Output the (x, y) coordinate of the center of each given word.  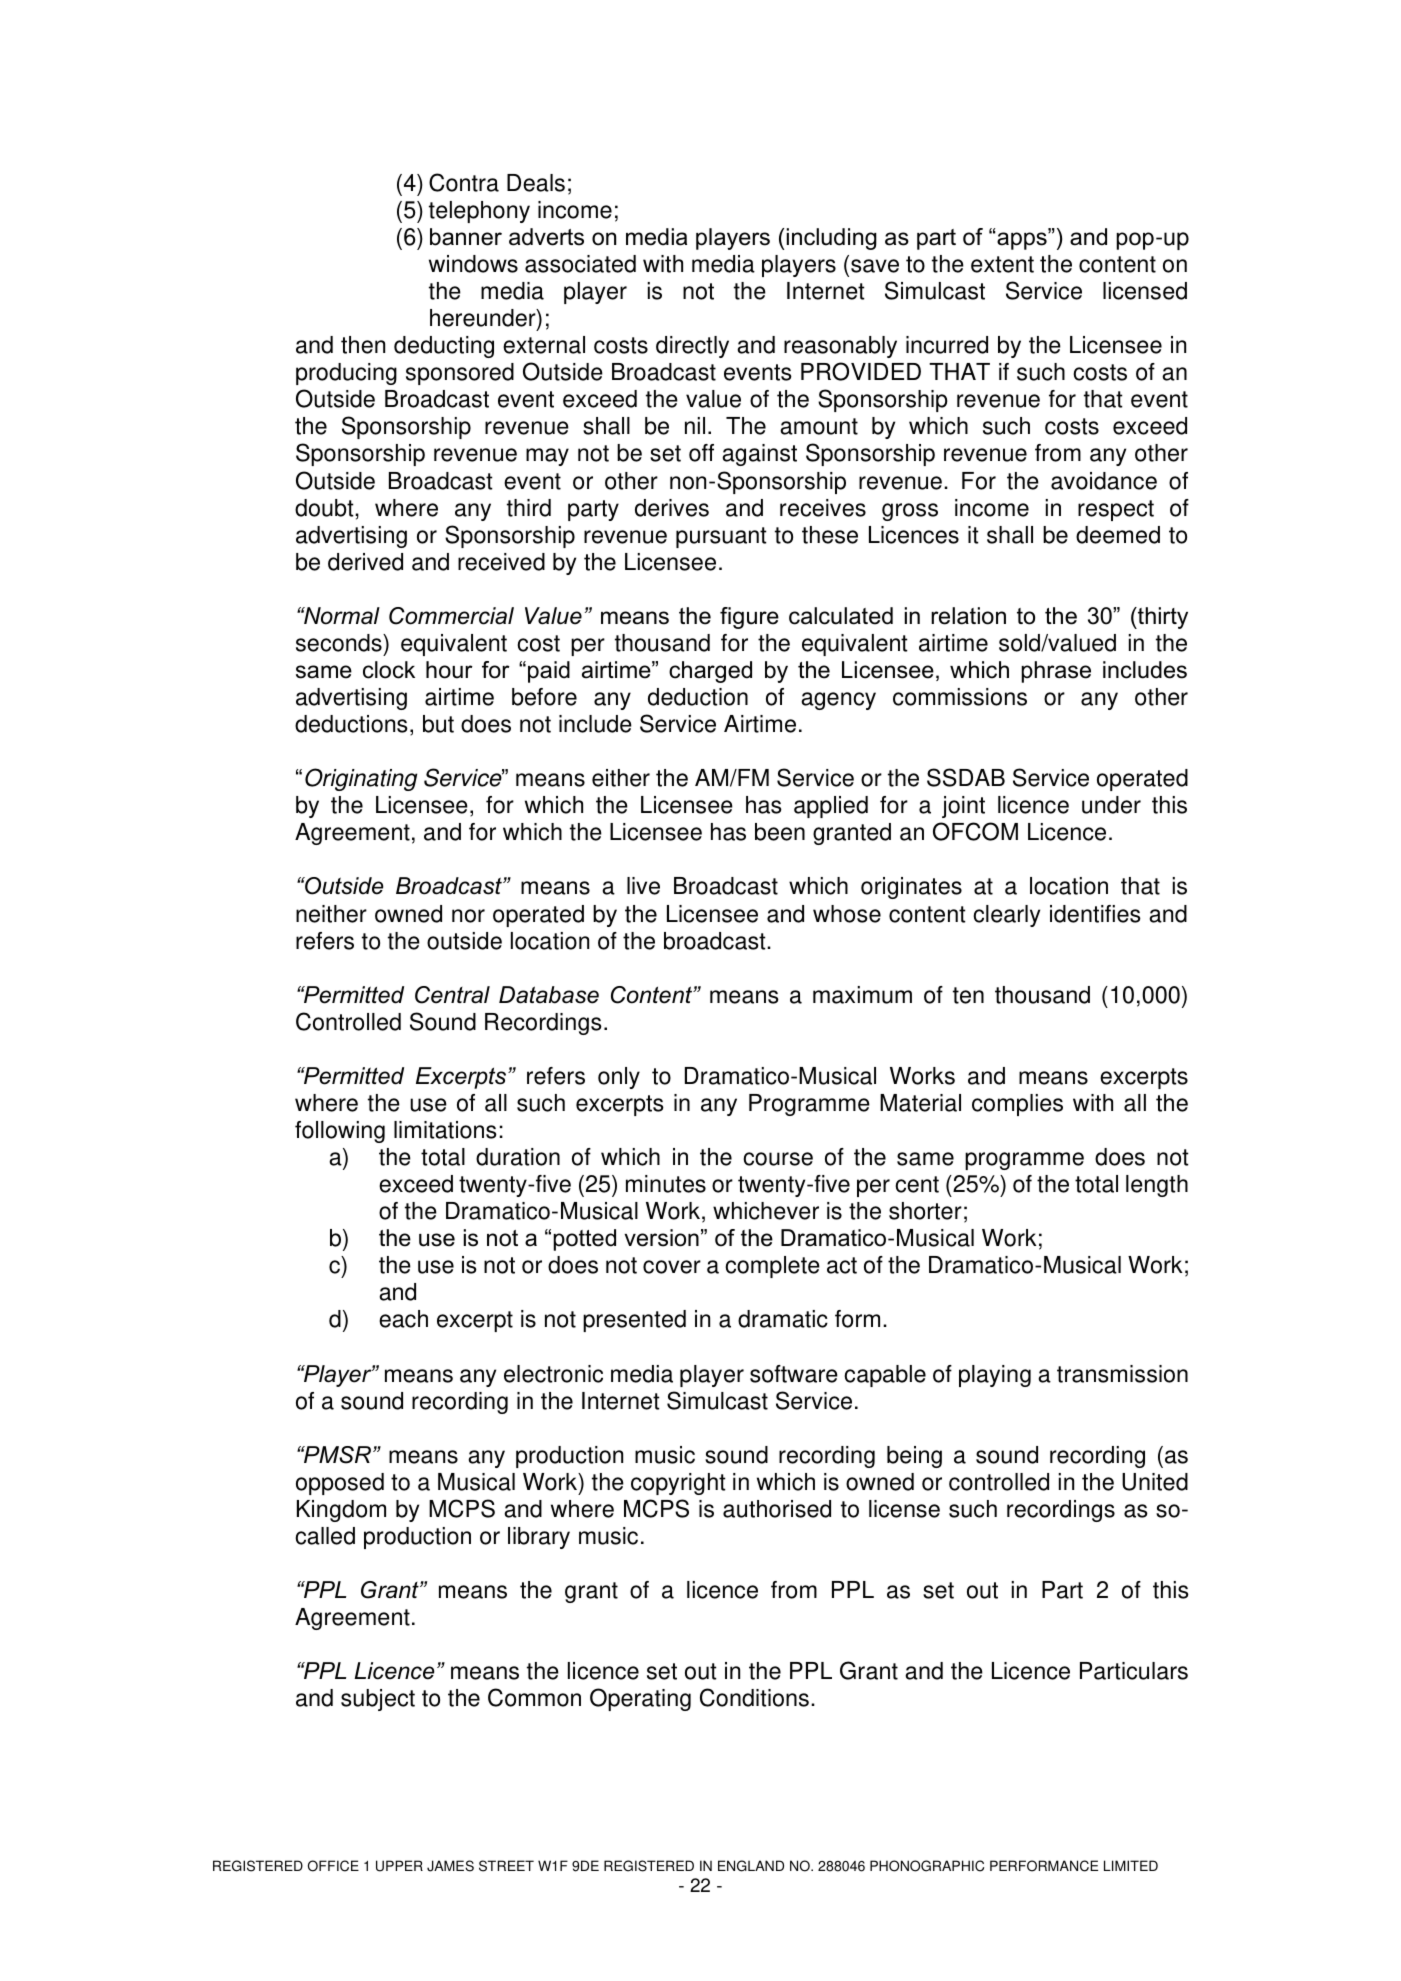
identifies (1095, 914)
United (1155, 1482)
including (832, 239)
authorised (777, 1509)
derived (365, 562)
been (780, 832)
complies (1017, 1105)
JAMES (450, 1866)
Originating (361, 779)
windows (473, 264)
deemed (1118, 535)
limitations (445, 1130)
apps (1022, 240)
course (778, 1159)
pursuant (721, 537)
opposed (340, 1484)
